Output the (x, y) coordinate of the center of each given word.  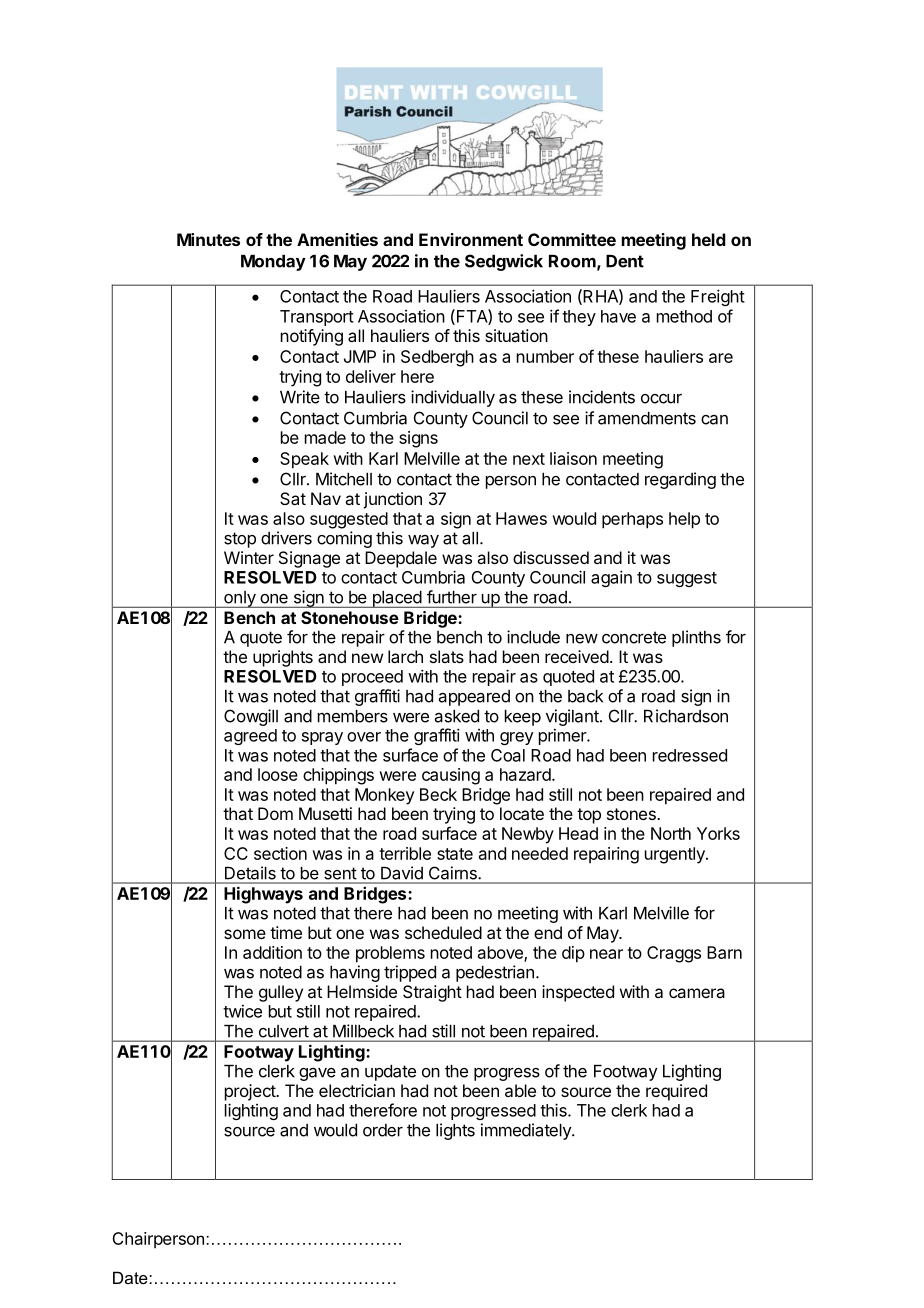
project (251, 1092)
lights (455, 1131)
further (452, 597)
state (455, 854)
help (684, 520)
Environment (471, 239)
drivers (286, 538)
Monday (273, 263)
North (671, 833)
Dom (275, 813)
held (709, 239)
